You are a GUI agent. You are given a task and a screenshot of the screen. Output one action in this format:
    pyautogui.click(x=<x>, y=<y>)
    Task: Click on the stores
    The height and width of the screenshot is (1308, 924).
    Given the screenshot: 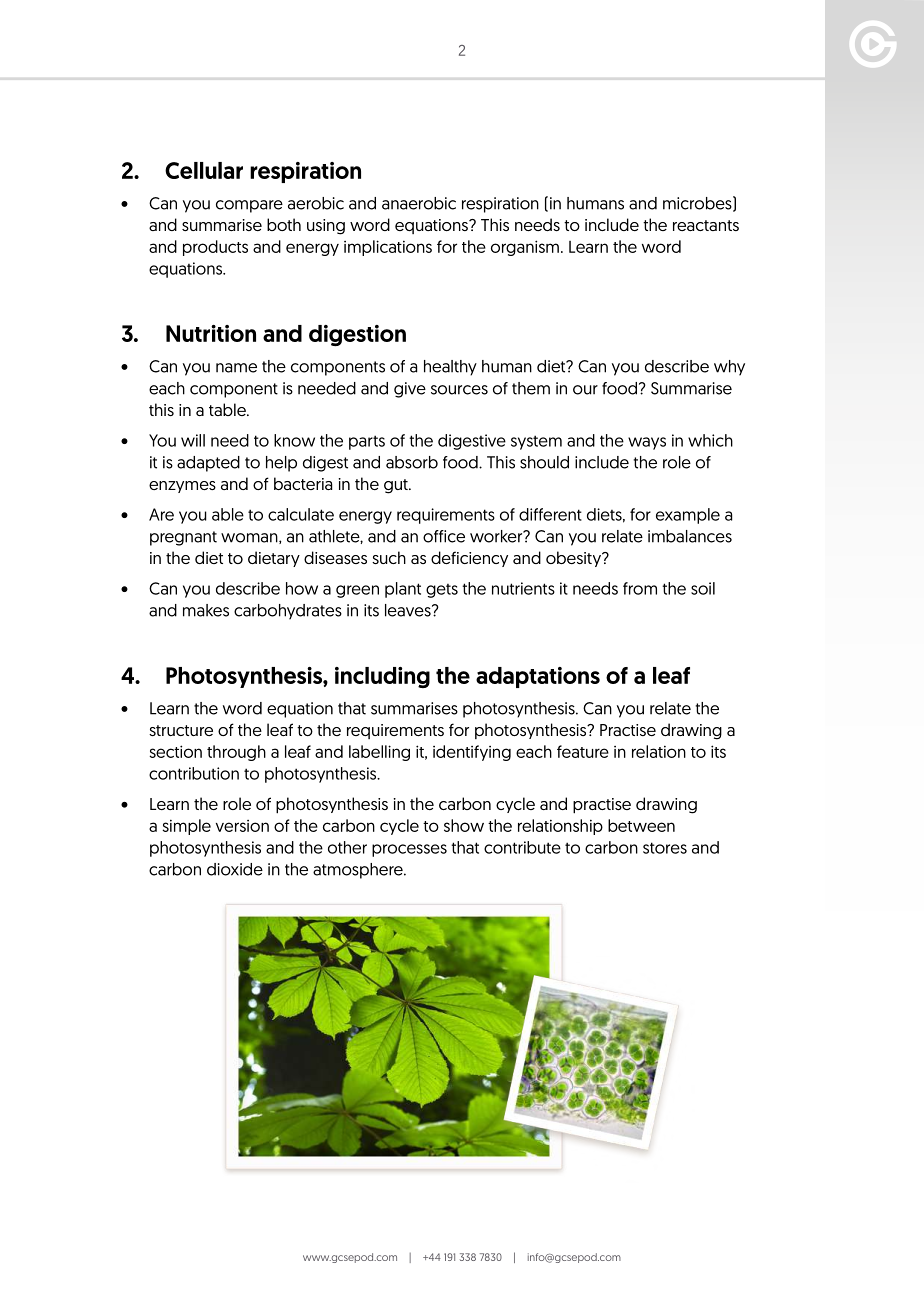 What is the action you would take?
    pyautogui.click(x=665, y=848)
